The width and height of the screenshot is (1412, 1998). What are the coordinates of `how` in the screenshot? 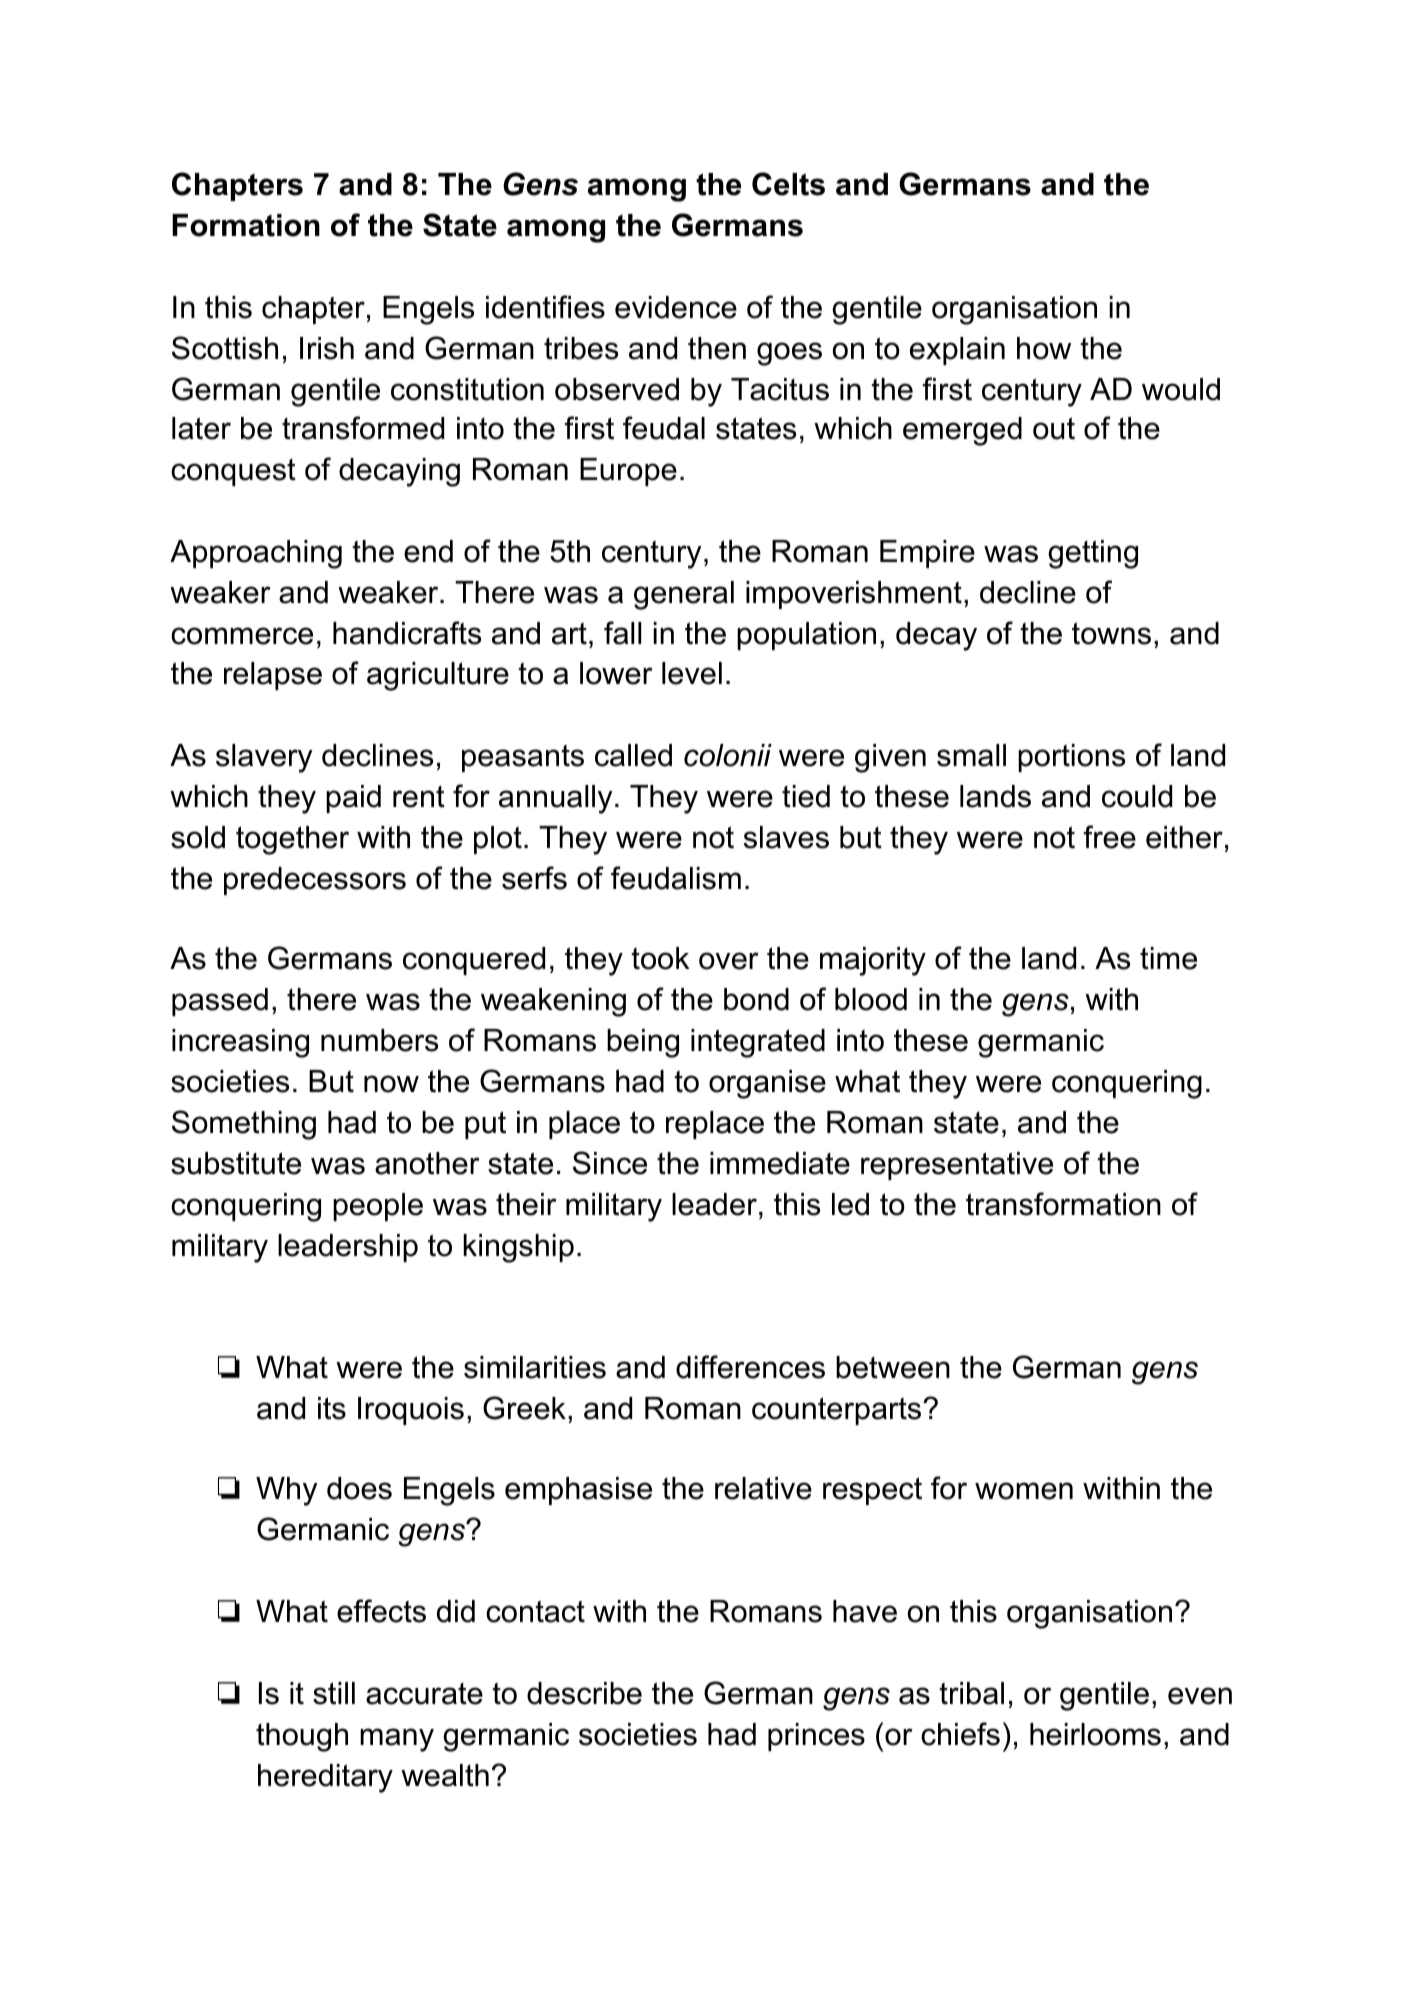 It's located at (1044, 348).
